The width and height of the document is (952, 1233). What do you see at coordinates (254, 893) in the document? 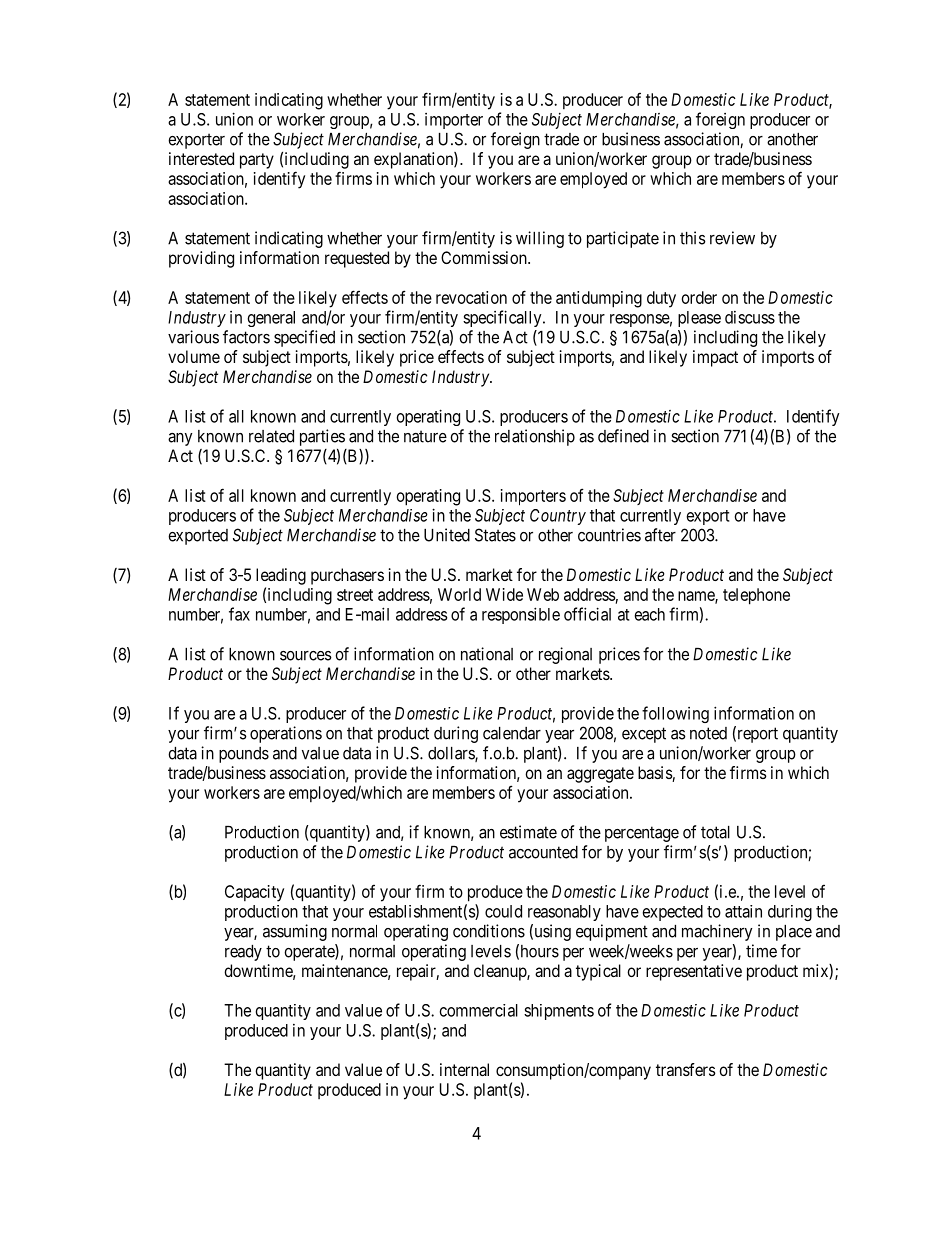
I see `Capacity` at bounding box center [254, 893].
